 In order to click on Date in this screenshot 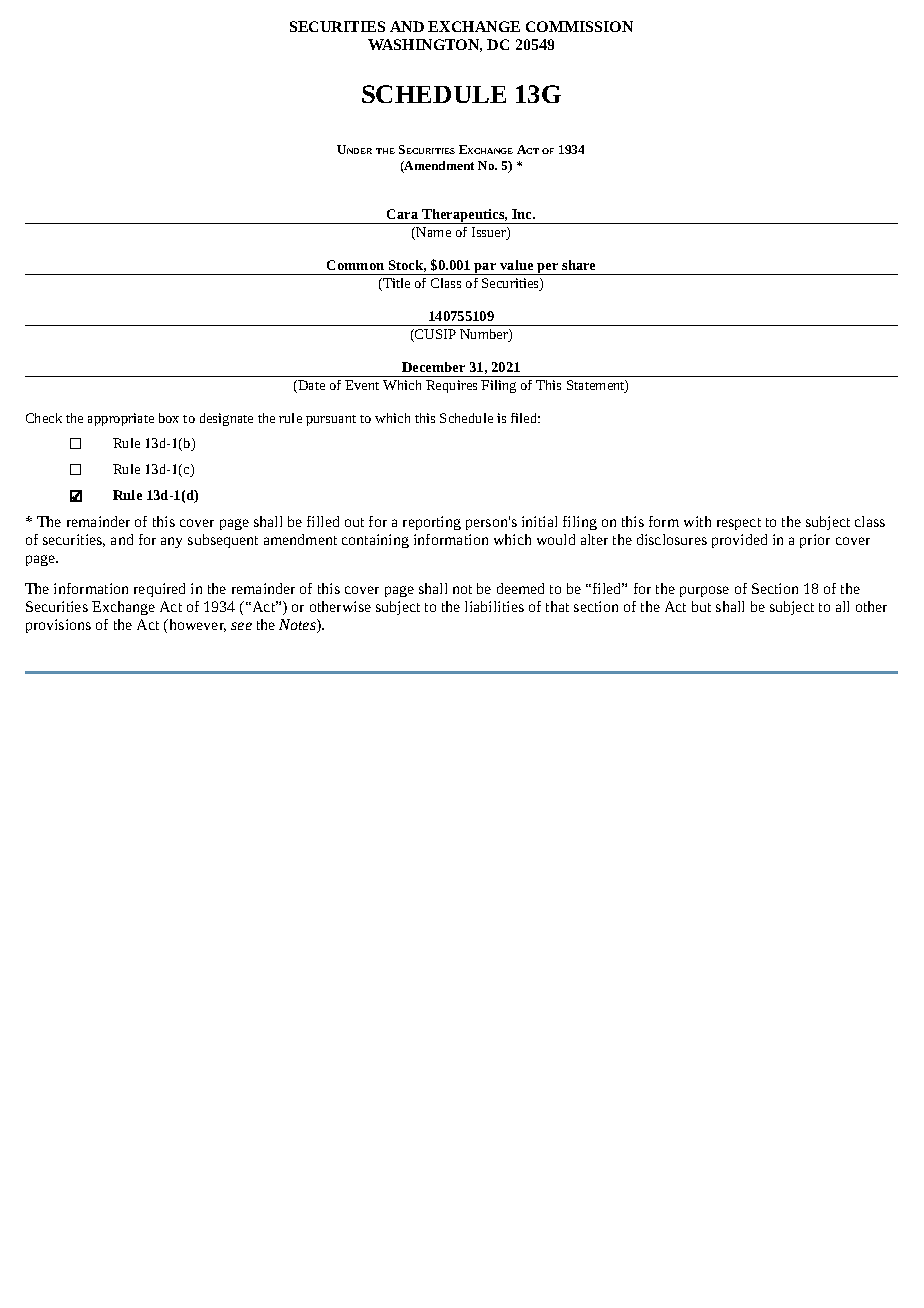, I will do `click(310, 386)`.
